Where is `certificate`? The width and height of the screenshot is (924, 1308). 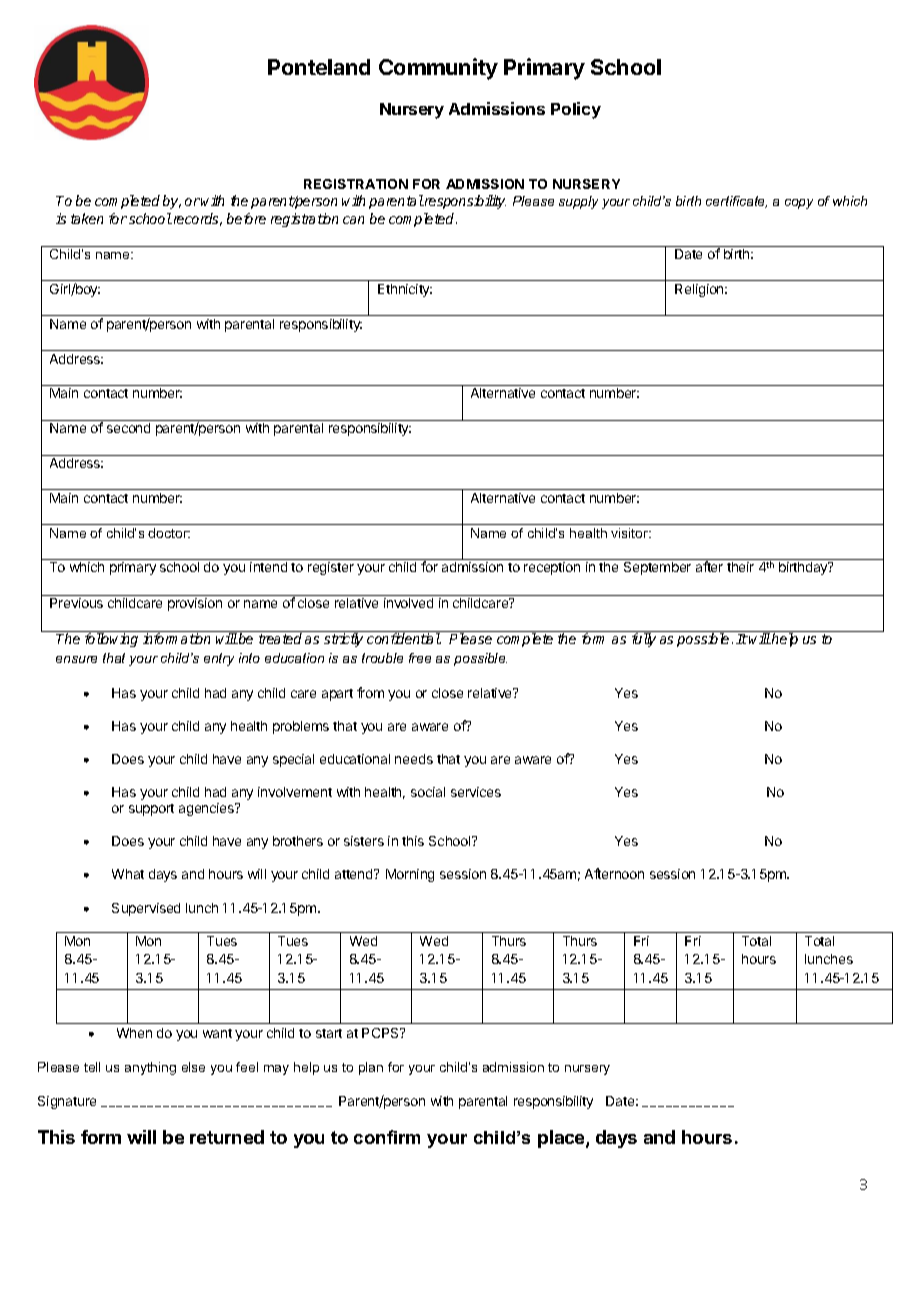
certificate is located at coordinates (736, 202).
